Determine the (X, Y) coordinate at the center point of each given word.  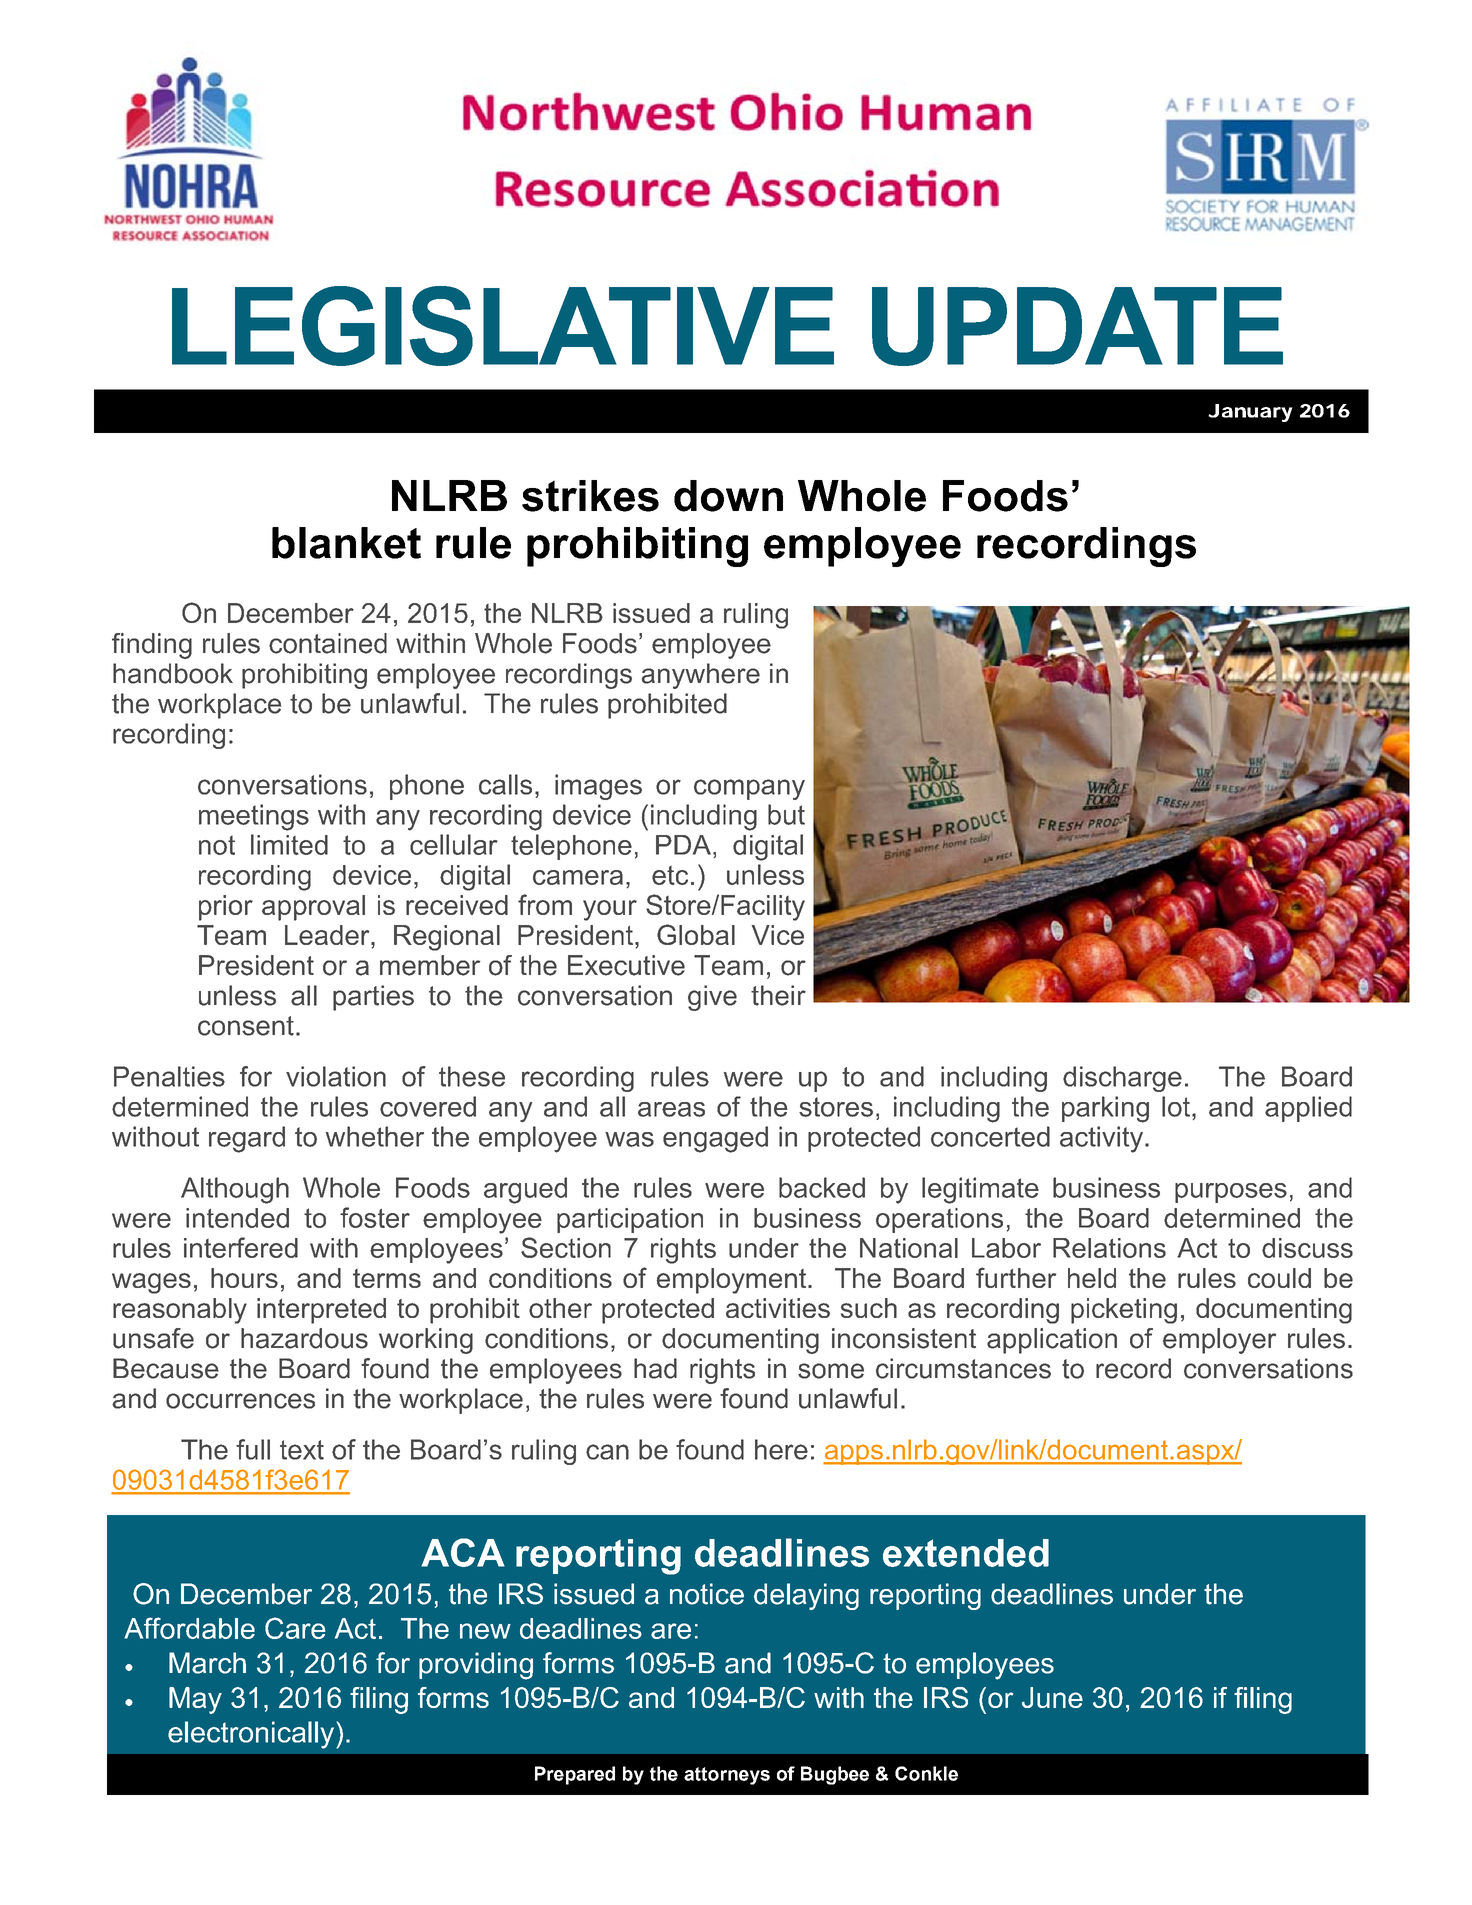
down (728, 496)
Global (696, 934)
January (1250, 413)
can (607, 1452)
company (749, 789)
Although (235, 1190)
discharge (1122, 1079)
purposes (1231, 1193)
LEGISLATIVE (503, 326)
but (786, 814)
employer (1219, 1341)
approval (313, 908)
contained (328, 643)
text (302, 1450)
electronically (252, 1735)
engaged (715, 1139)
